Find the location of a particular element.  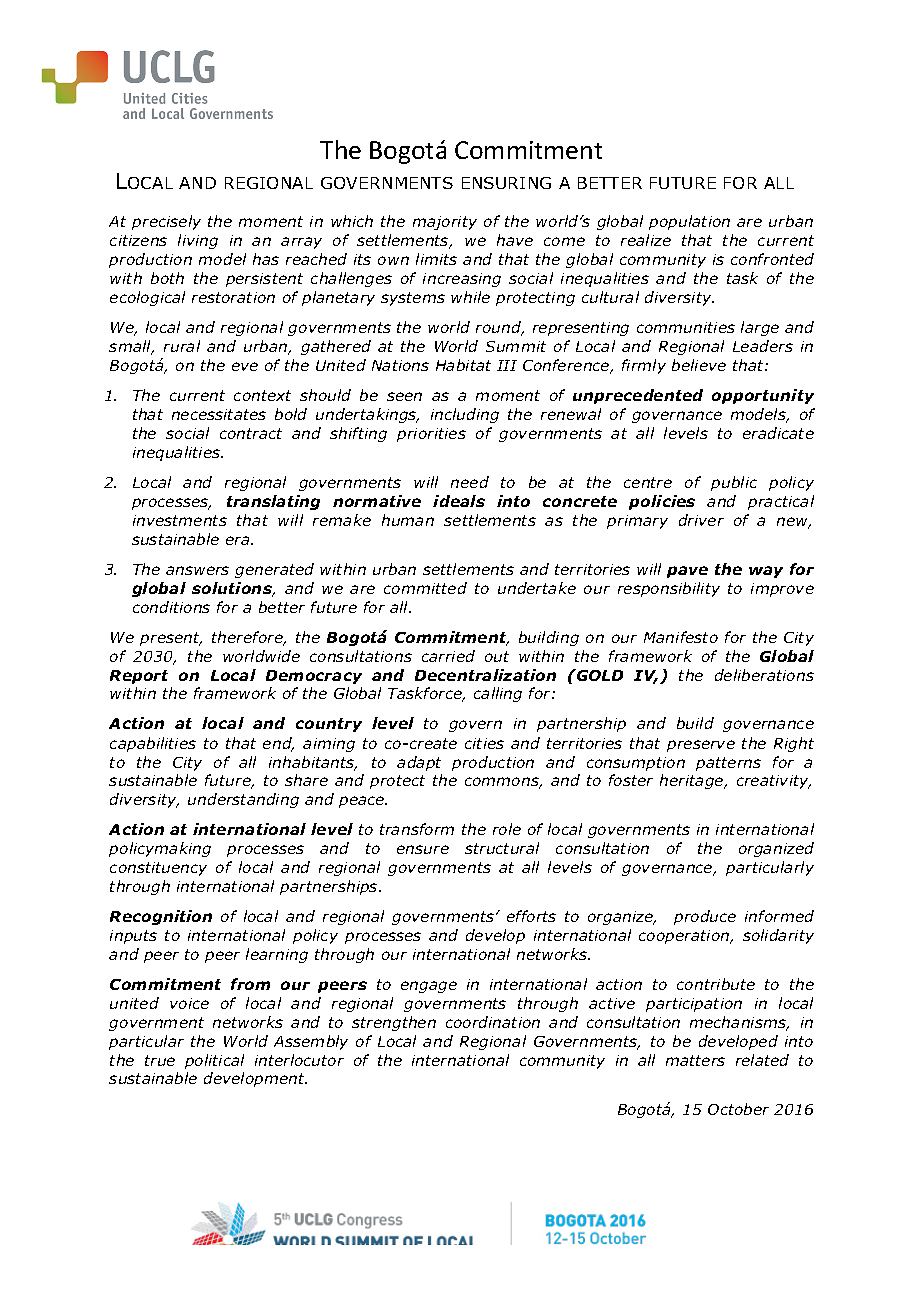

living is located at coordinates (198, 241).
